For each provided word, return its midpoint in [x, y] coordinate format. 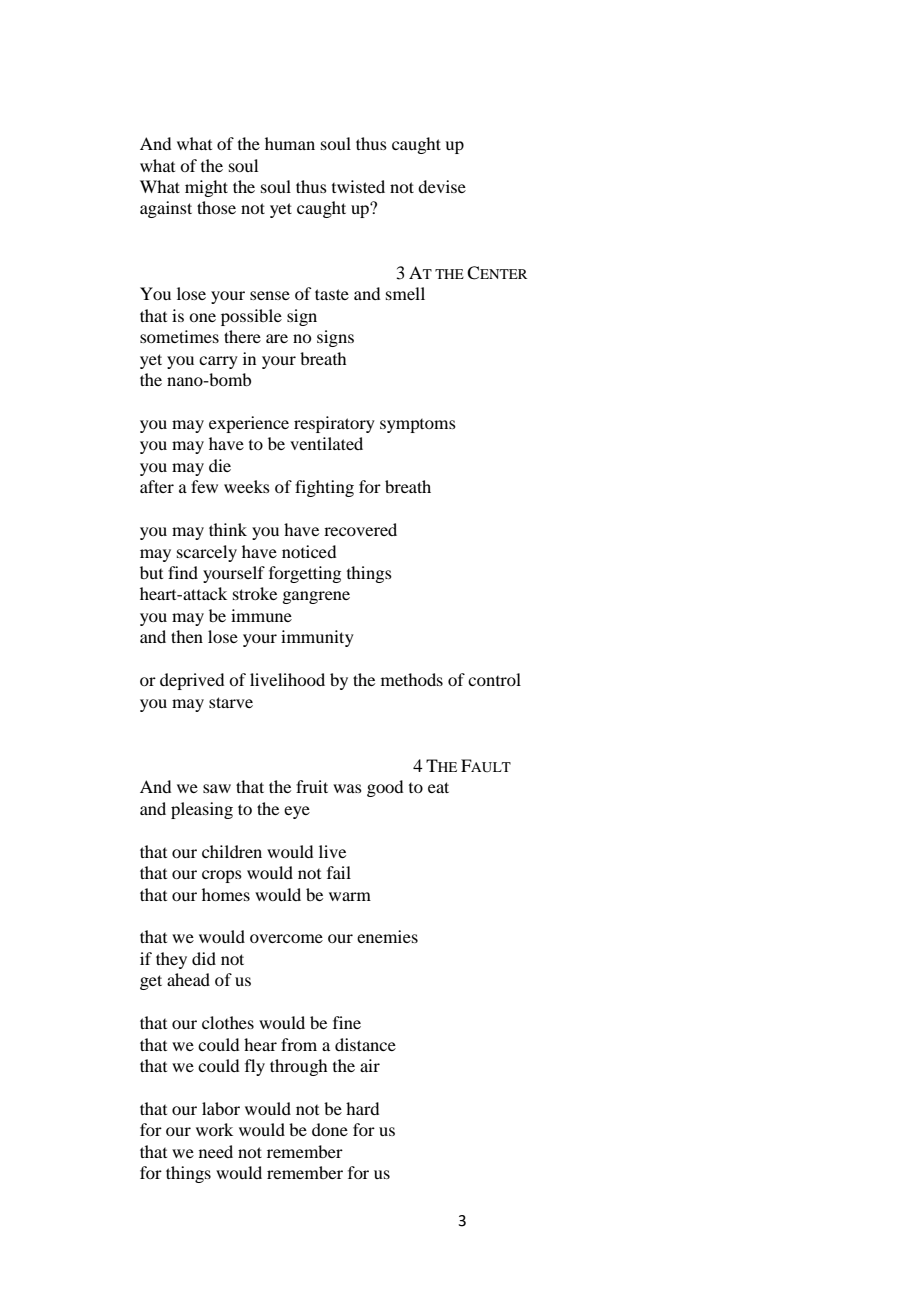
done [330, 1129]
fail [339, 872]
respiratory [334, 424]
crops [222, 876]
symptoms [418, 426]
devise [442, 186]
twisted [358, 186]
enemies [387, 936]
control [494, 679]
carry [218, 362]
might [206, 188]
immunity [317, 638]
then [187, 636]
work [214, 1129]
